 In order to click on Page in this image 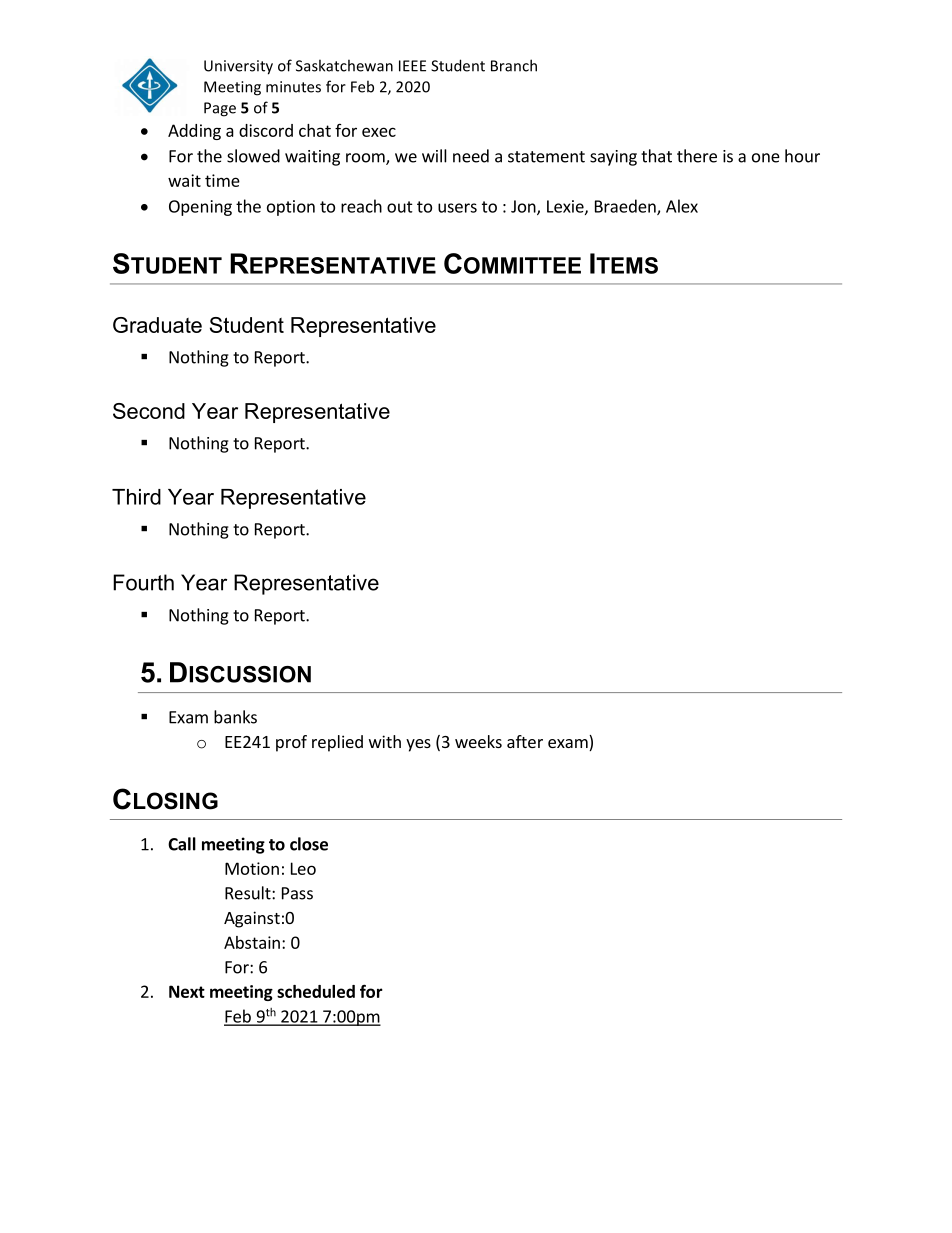, I will do `click(220, 109)`.
